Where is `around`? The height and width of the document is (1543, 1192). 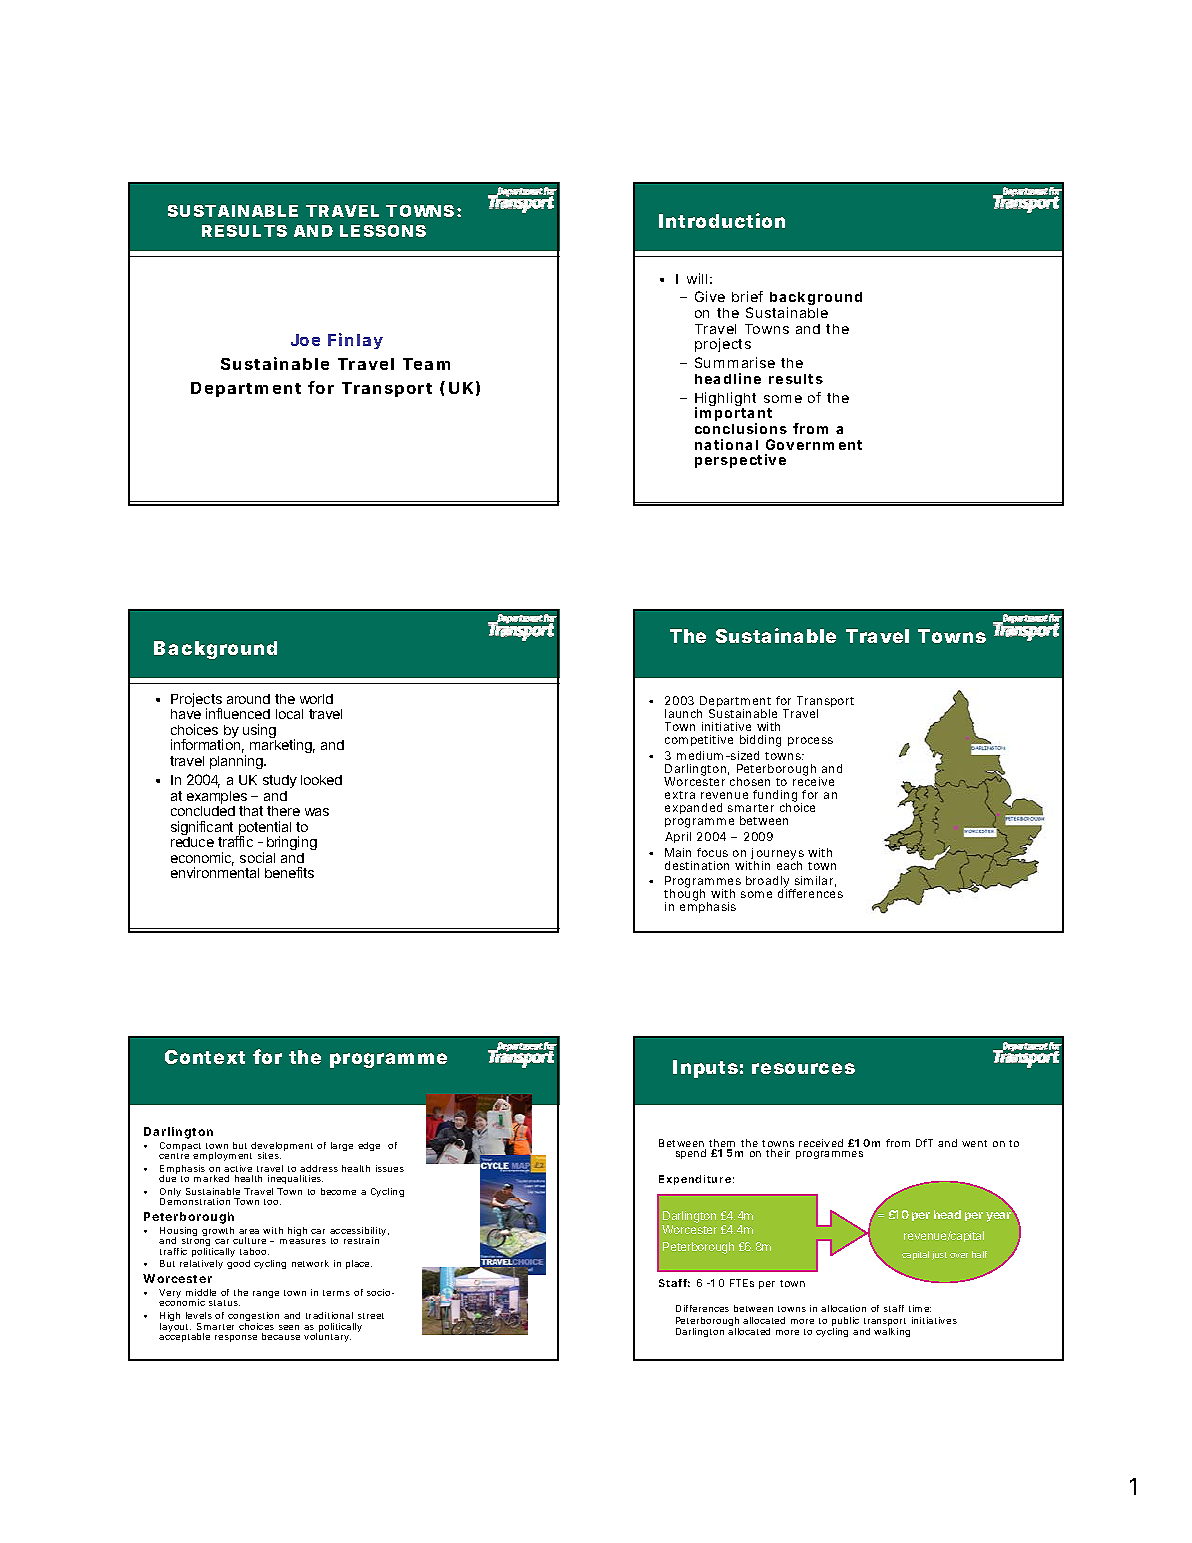 around is located at coordinates (248, 699).
